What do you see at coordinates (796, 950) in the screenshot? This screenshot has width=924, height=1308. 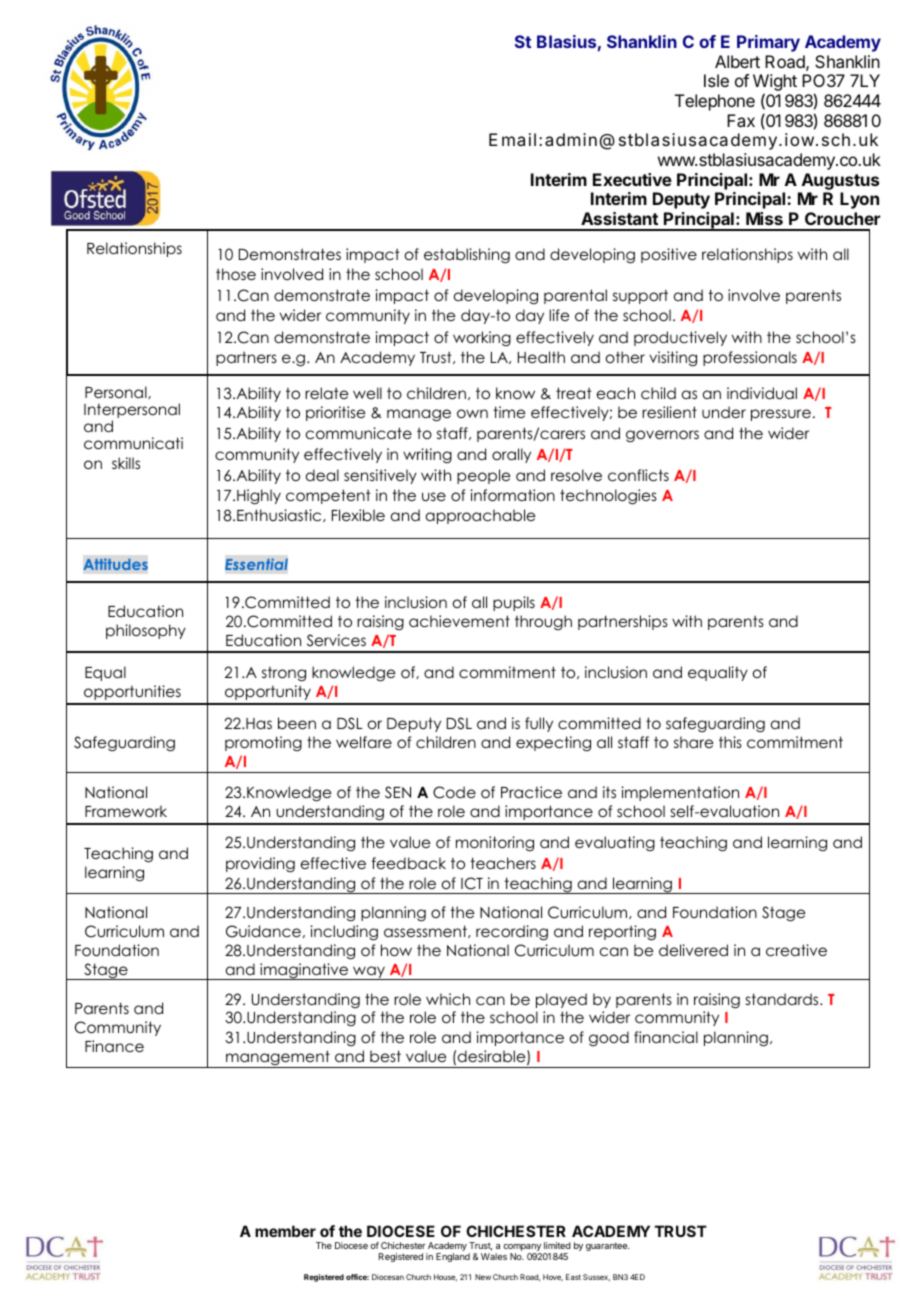 I see `creative` at bounding box center [796, 950].
